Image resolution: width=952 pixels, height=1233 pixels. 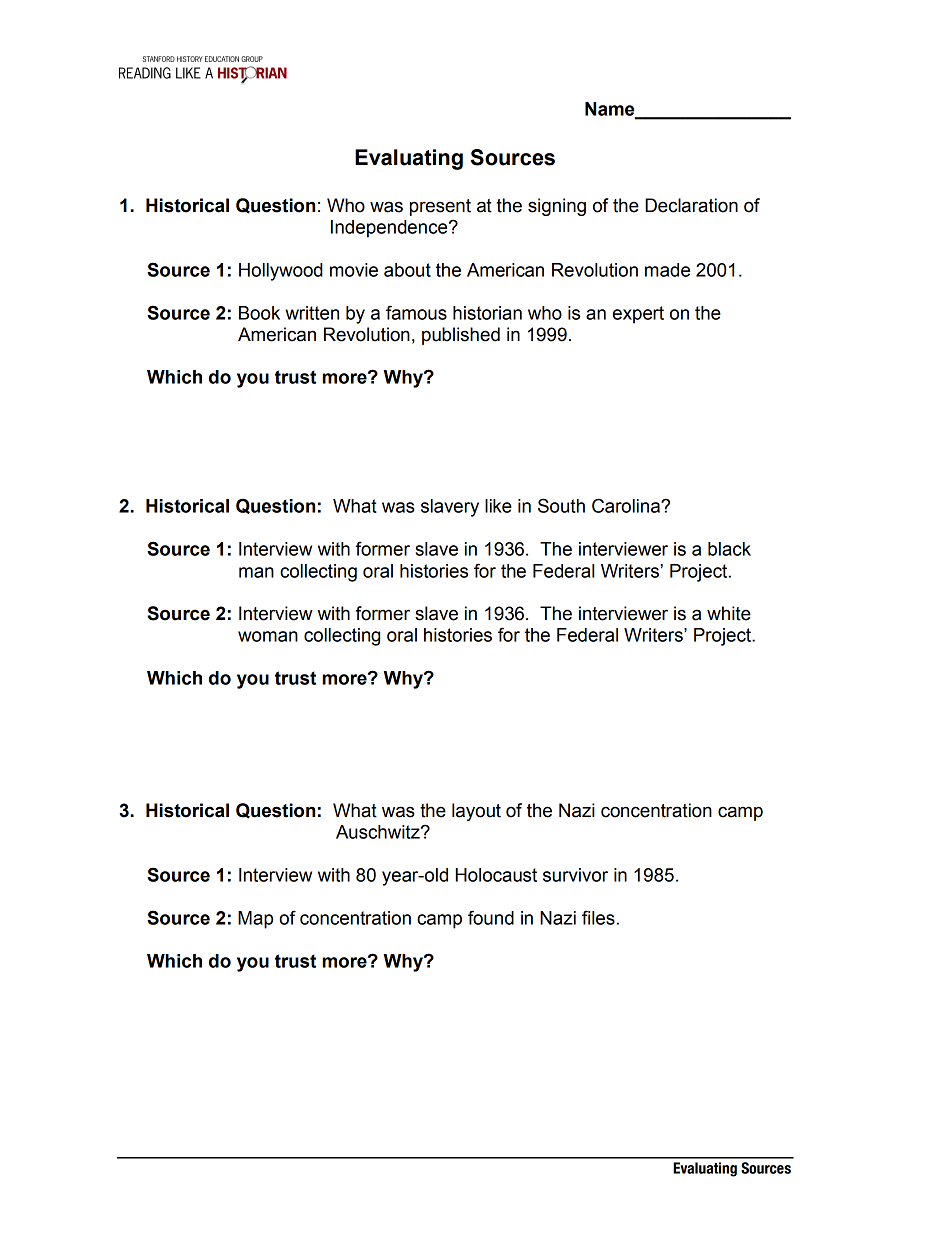 What do you see at coordinates (598, 917) in the document?
I see `files` at bounding box center [598, 917].
